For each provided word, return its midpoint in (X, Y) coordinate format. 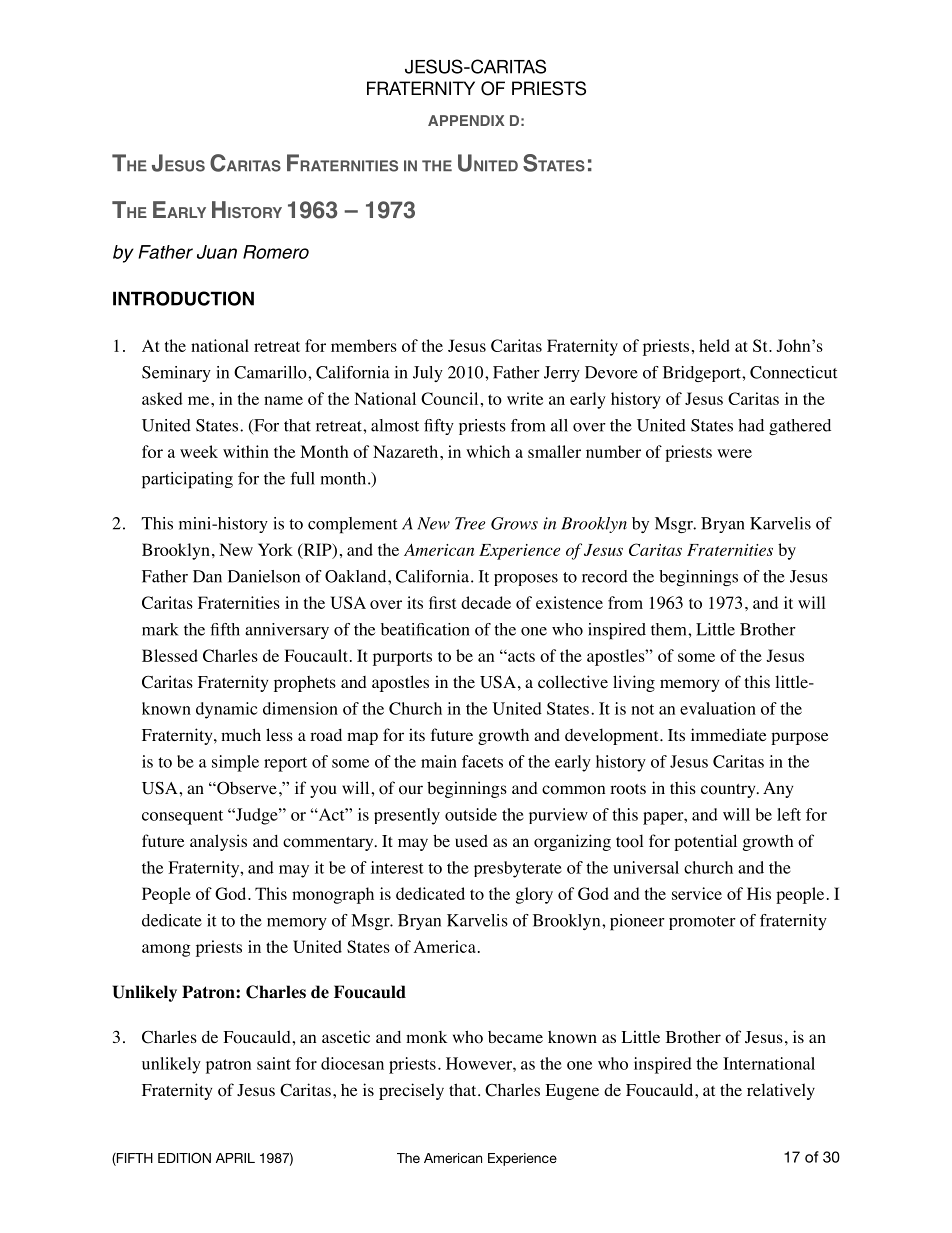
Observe (246, 788)
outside (471, 814)
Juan (217, 252)
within (246, 451)
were (734, 453)
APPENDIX (466, 120)
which (488, 451)
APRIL (235, 1158)
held (714, 345)
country (729, 791)
